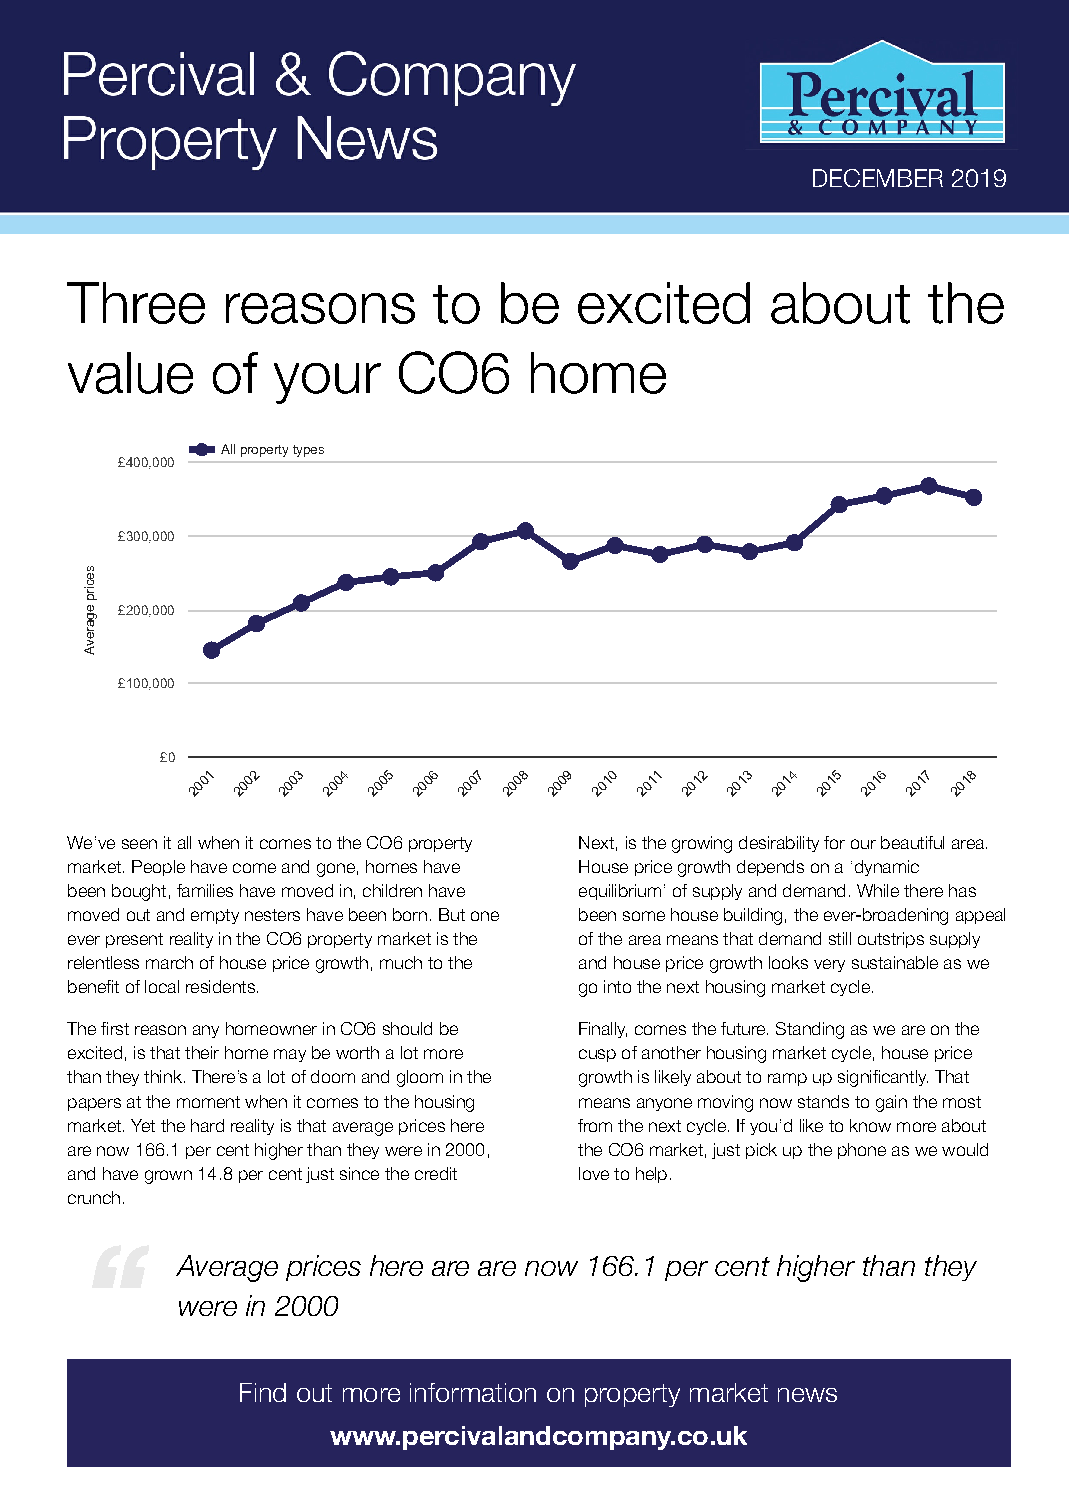 This screenshot has height=1512, width=1069. Describe the element at coordinates (207, 1125) in the screenshot. I see `hard` at that location.
